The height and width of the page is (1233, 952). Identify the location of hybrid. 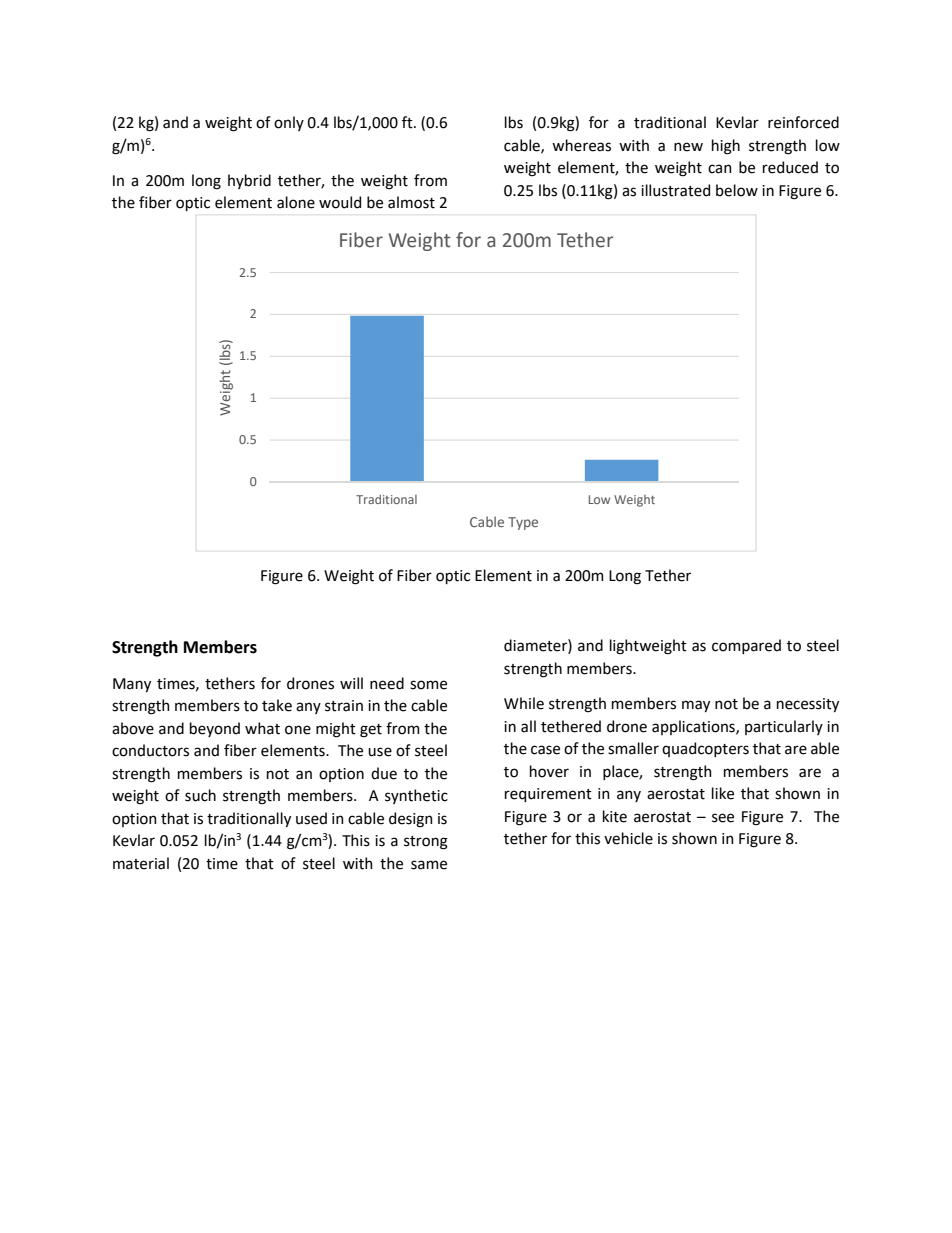
(249, 181).
